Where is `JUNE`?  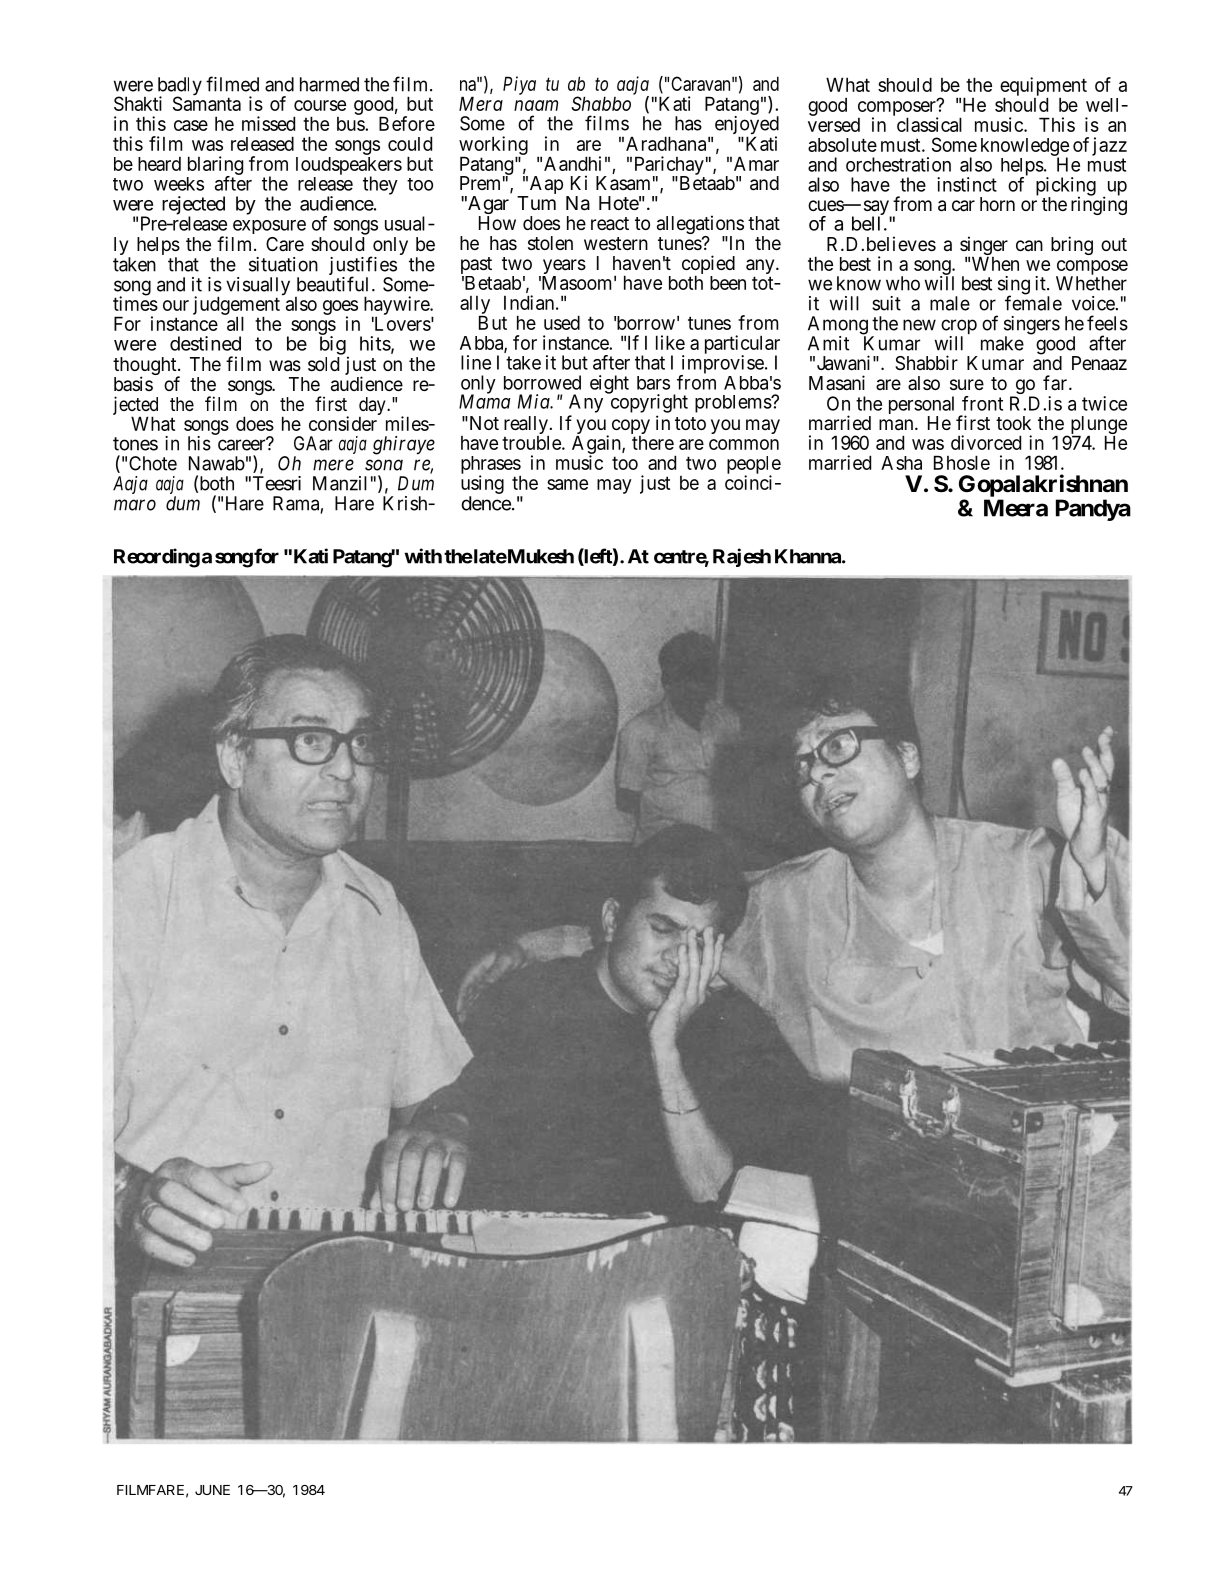
JUNE is located at coordinates (212, 1490).
